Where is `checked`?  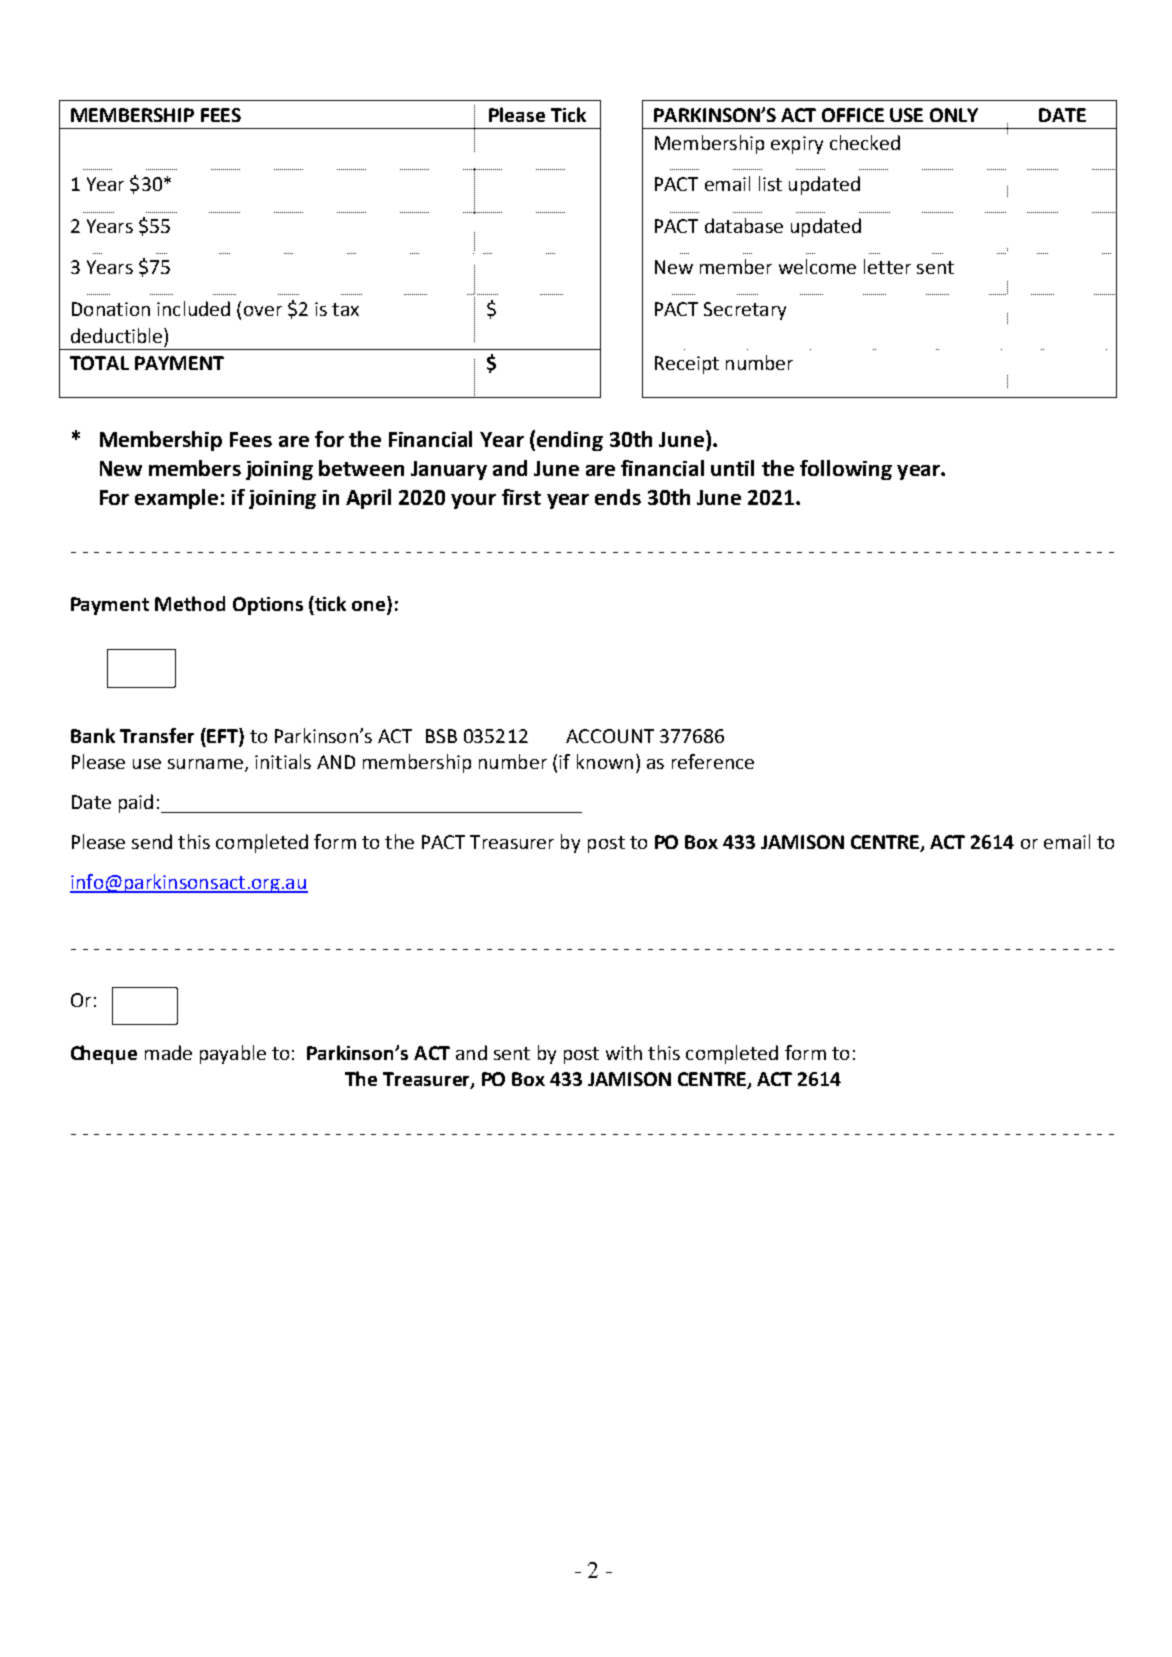
checked is located at coordinates (865, 142).
